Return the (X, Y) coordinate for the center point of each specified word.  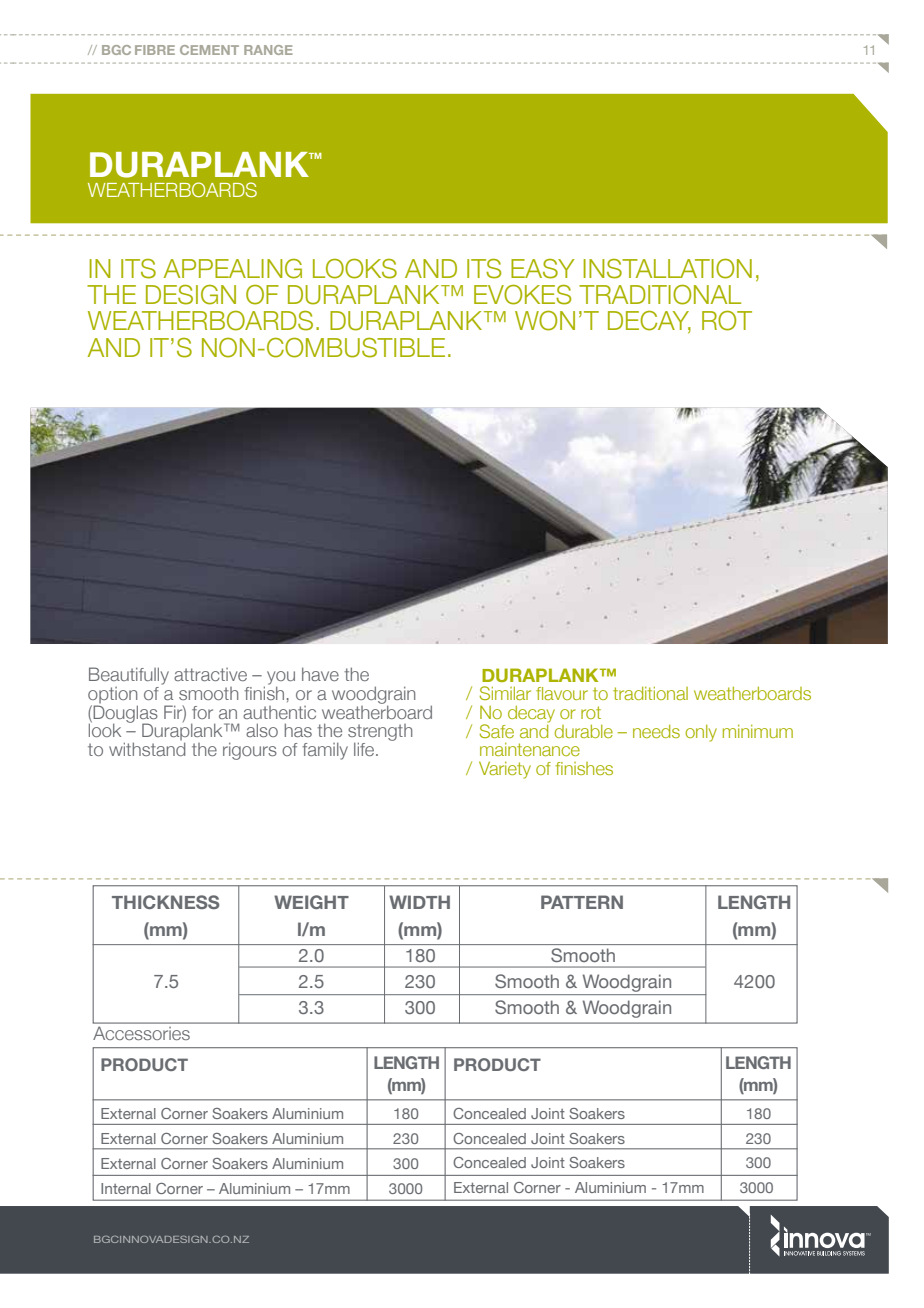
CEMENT (209, 50)
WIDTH (419, 902)
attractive (210, 674)
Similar (505, 693)
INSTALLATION (667, 269)
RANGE (268, 50)
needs (656, 731)
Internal (126, 1188)
